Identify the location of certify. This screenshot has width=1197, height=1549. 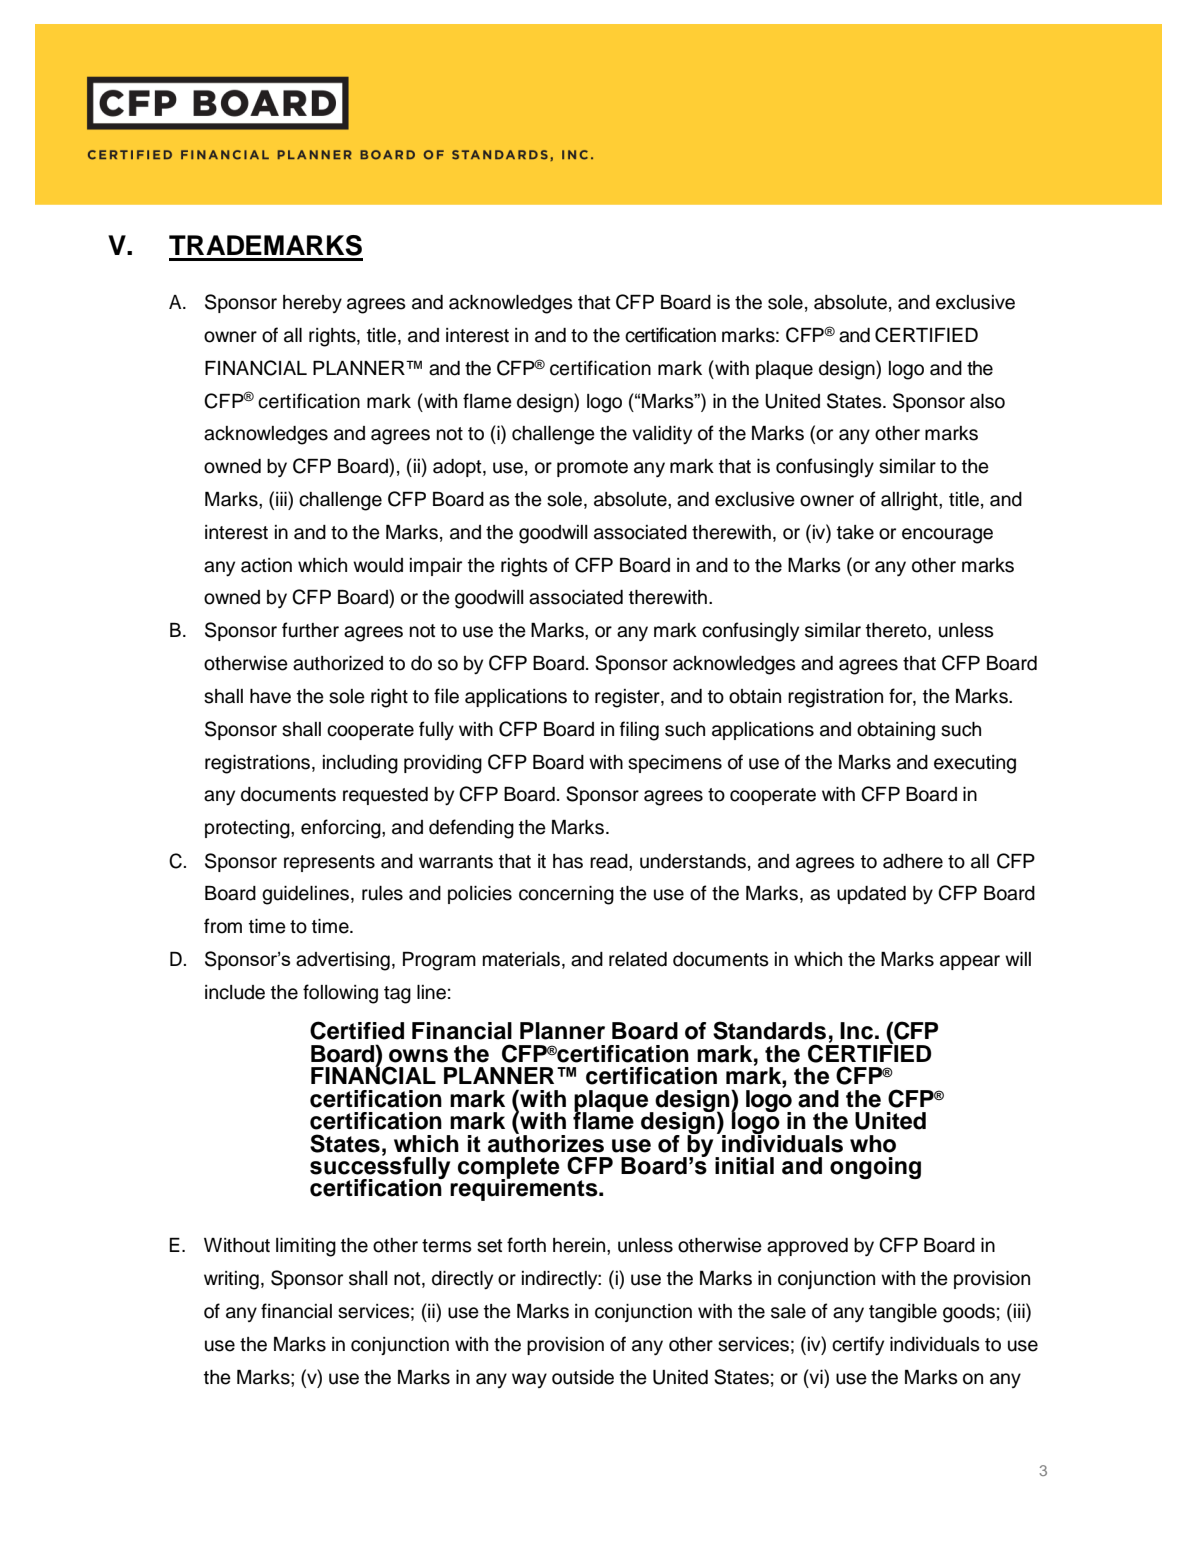
(858, 1346).
